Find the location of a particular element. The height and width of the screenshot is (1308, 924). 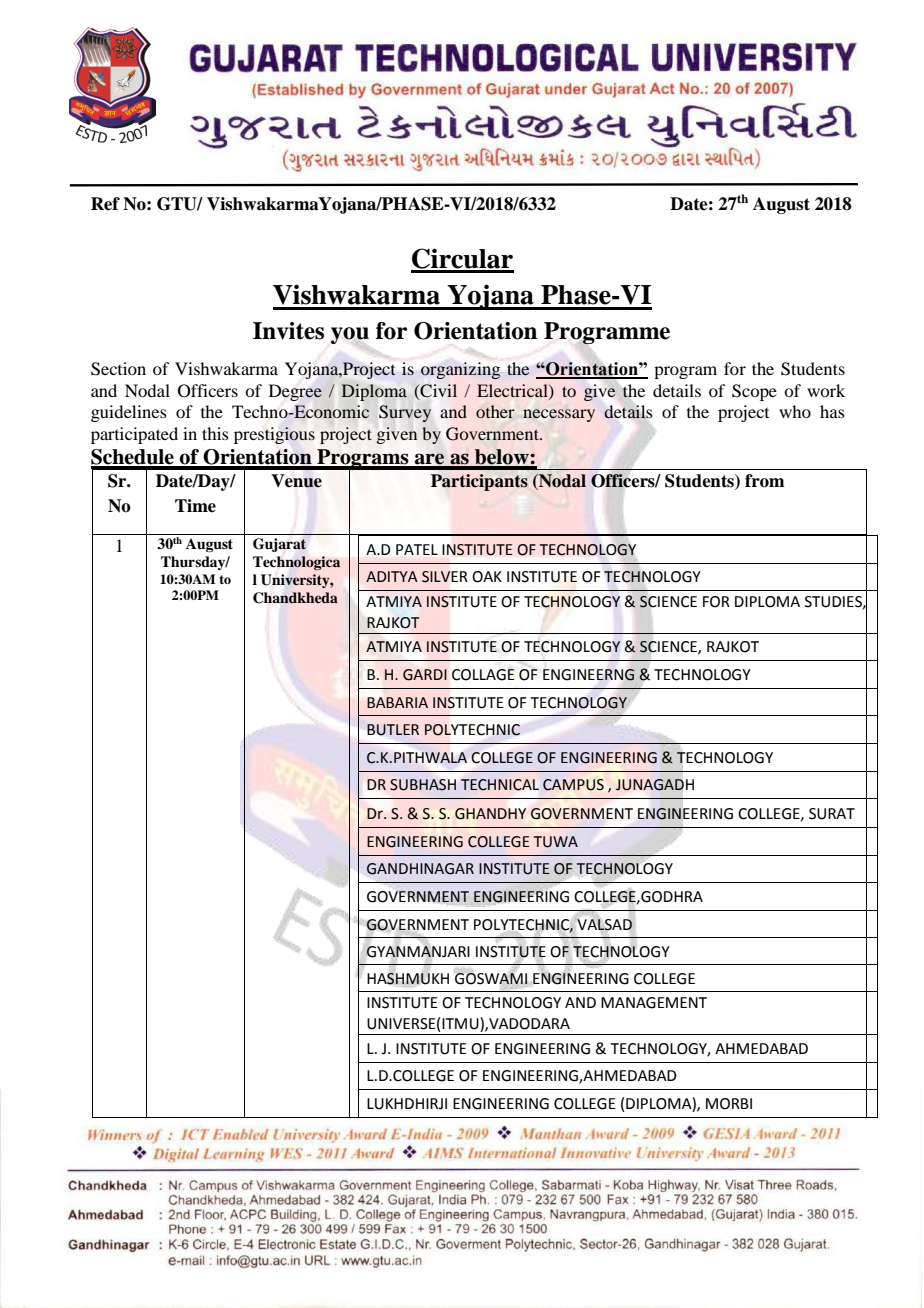

MANAGEMENT is located at coordinates (654, 1003).
